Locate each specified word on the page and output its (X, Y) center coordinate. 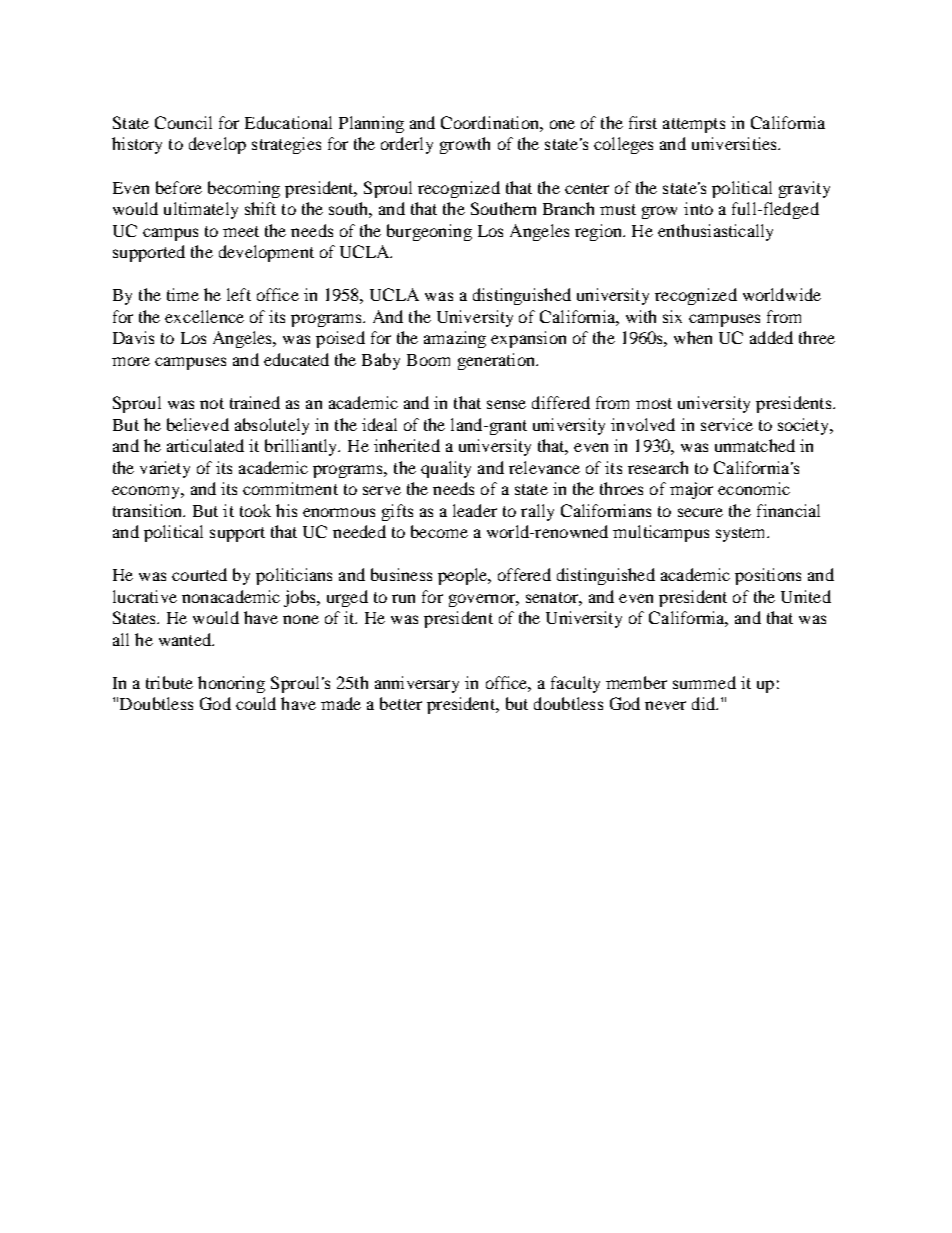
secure (700, 512)
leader (475, 510)
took (255, 510)
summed (704, 682)
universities (735, 143)
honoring (231, 684)
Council (183, 122)
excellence (204, 316)
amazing (455, 339)
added (771, 337)
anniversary (417, 684)
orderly (407, 145)
